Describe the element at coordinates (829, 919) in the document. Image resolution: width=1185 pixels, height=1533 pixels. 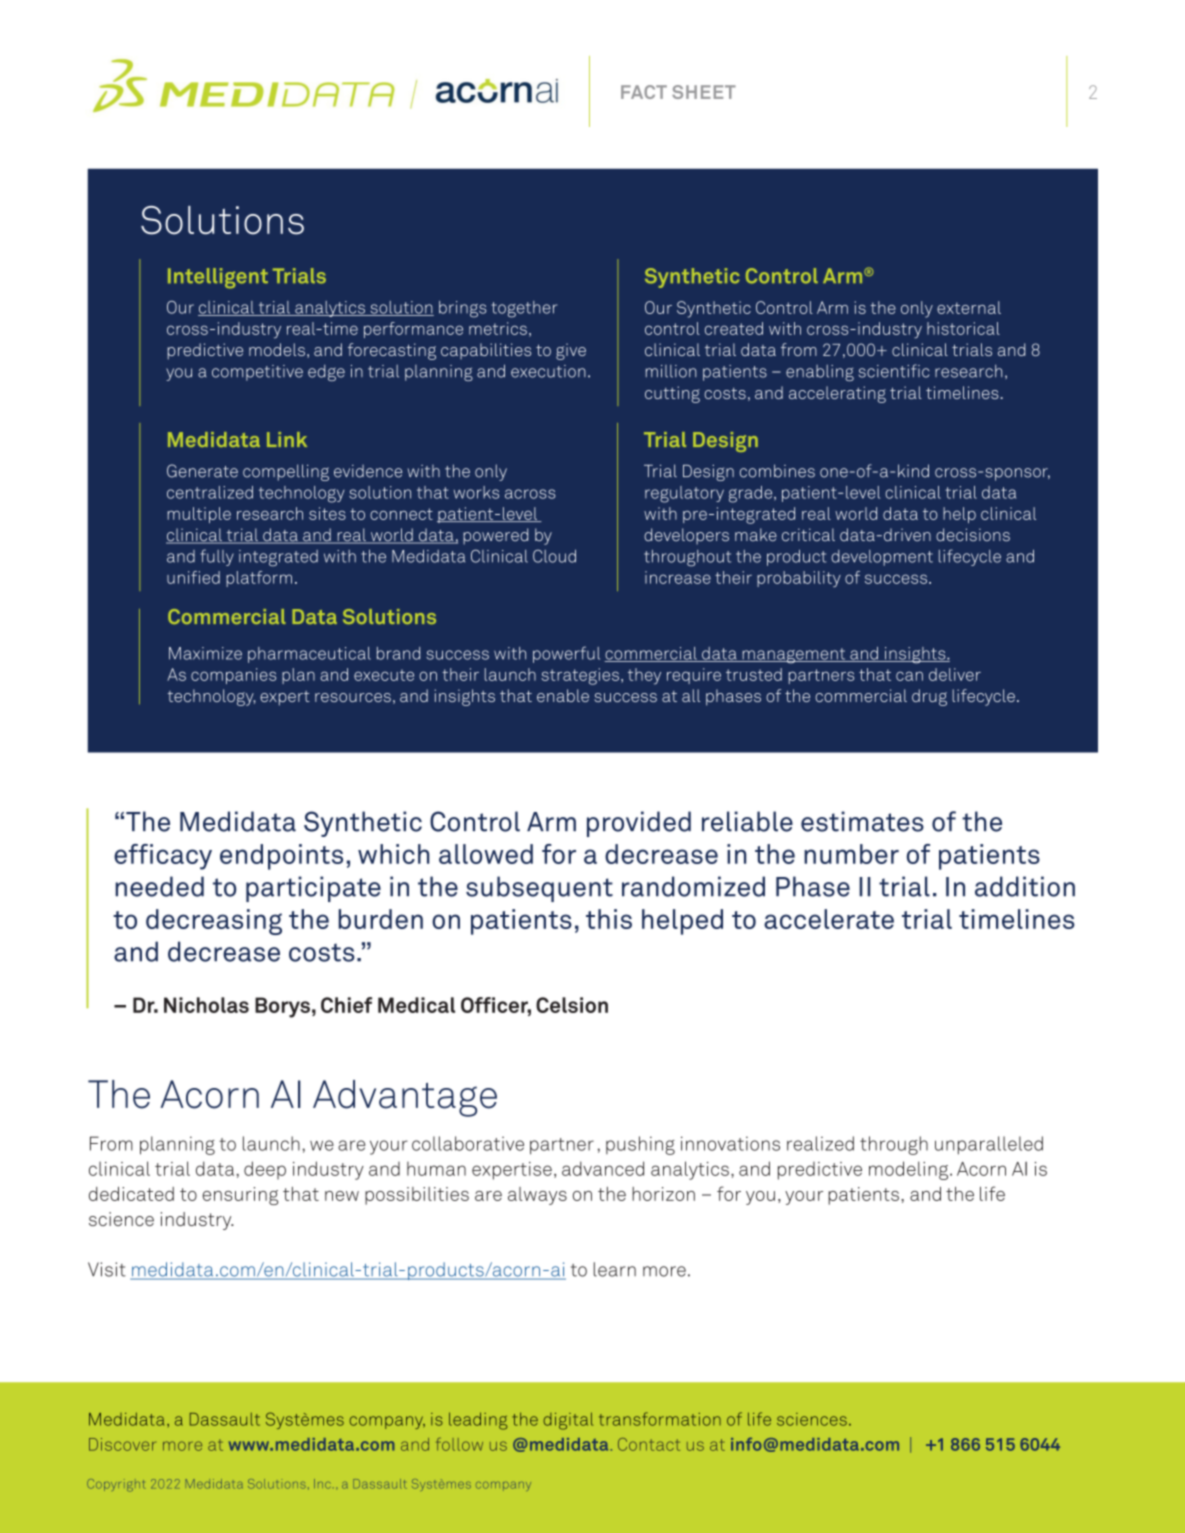
I see `accelerate` at that location.
